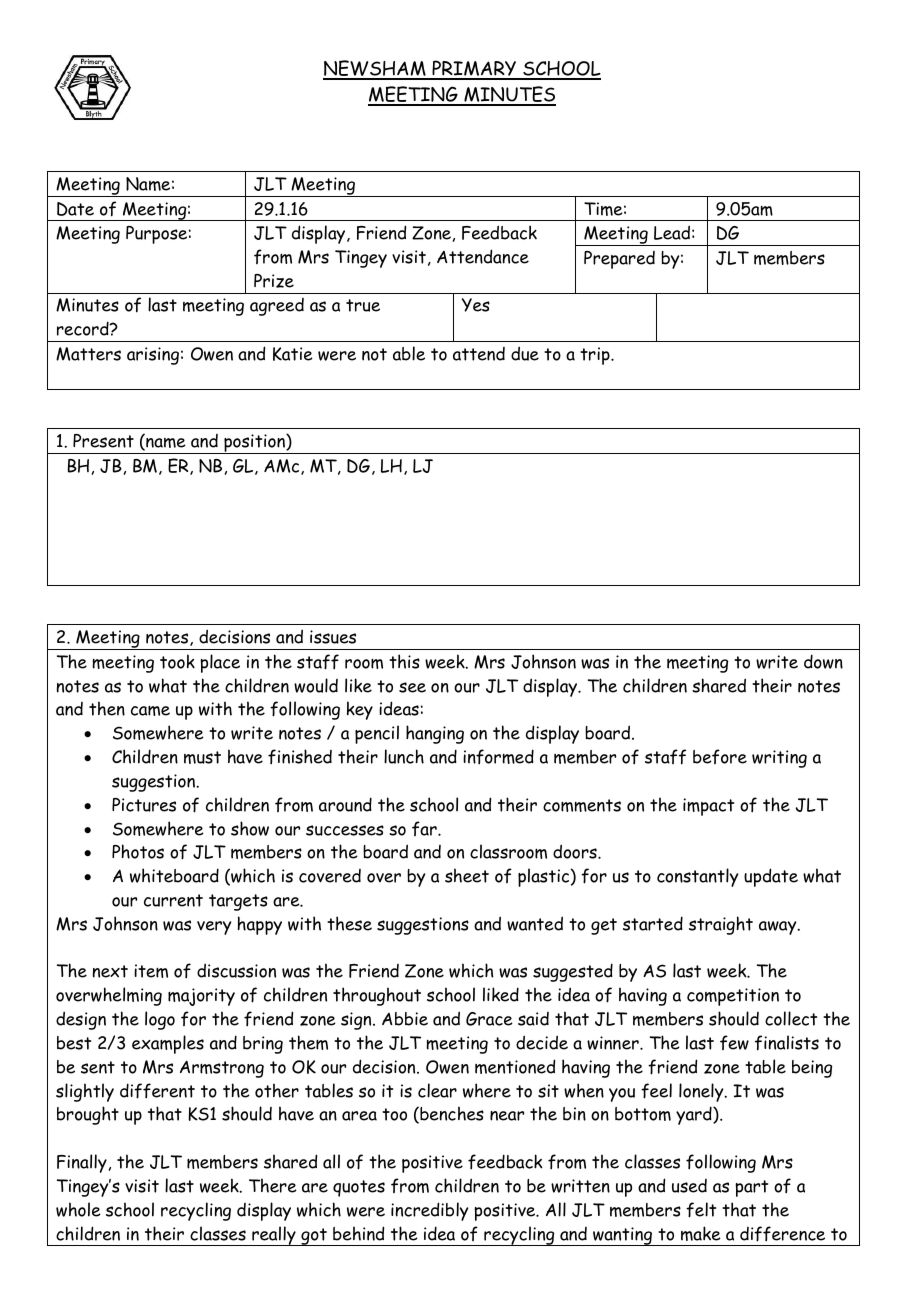  I want to click on Prepared, so click(619, 260).
